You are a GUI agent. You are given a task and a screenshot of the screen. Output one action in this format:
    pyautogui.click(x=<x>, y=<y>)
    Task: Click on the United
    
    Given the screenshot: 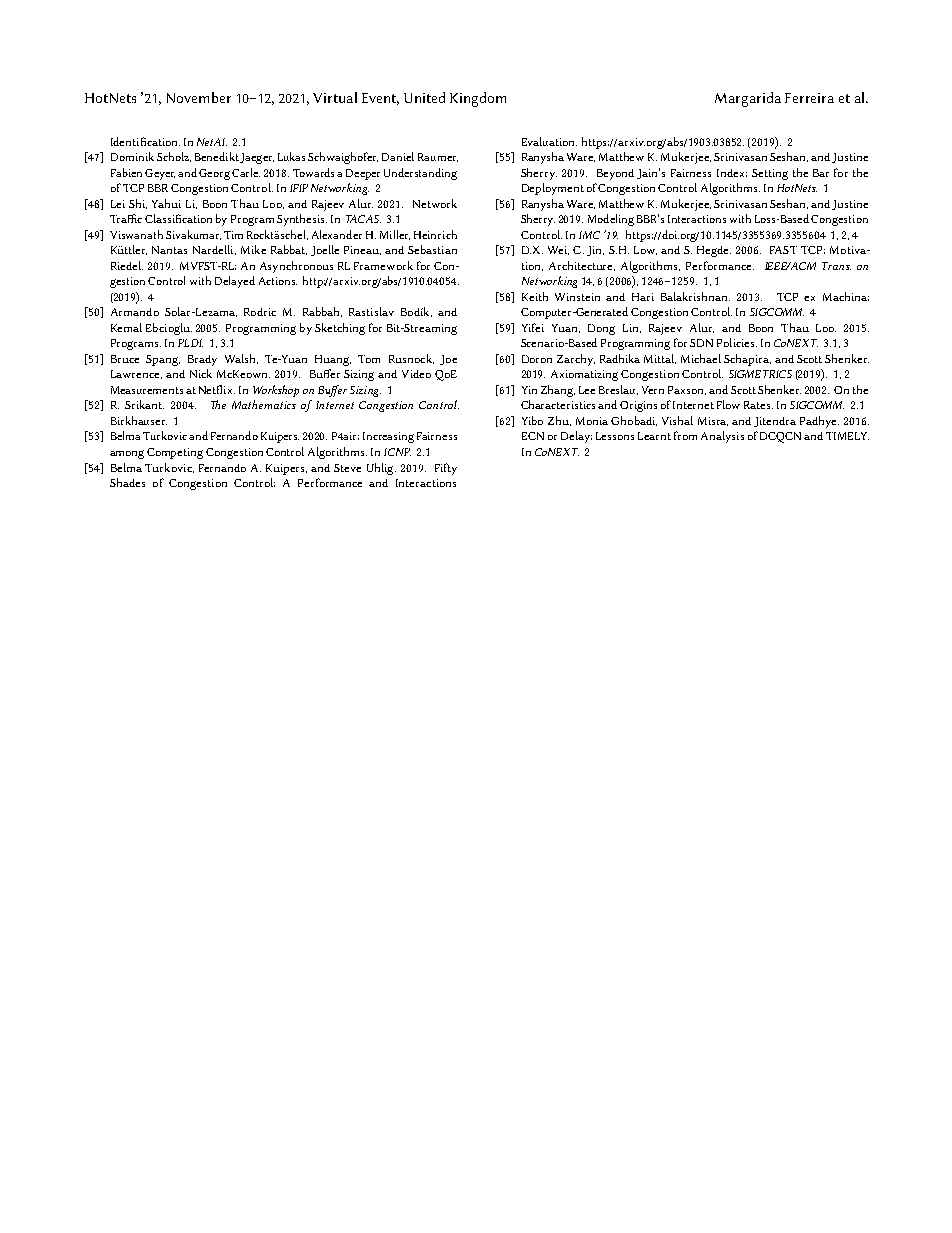 What is the action you would take?
    pyautogui.click(x=424, y=97)
